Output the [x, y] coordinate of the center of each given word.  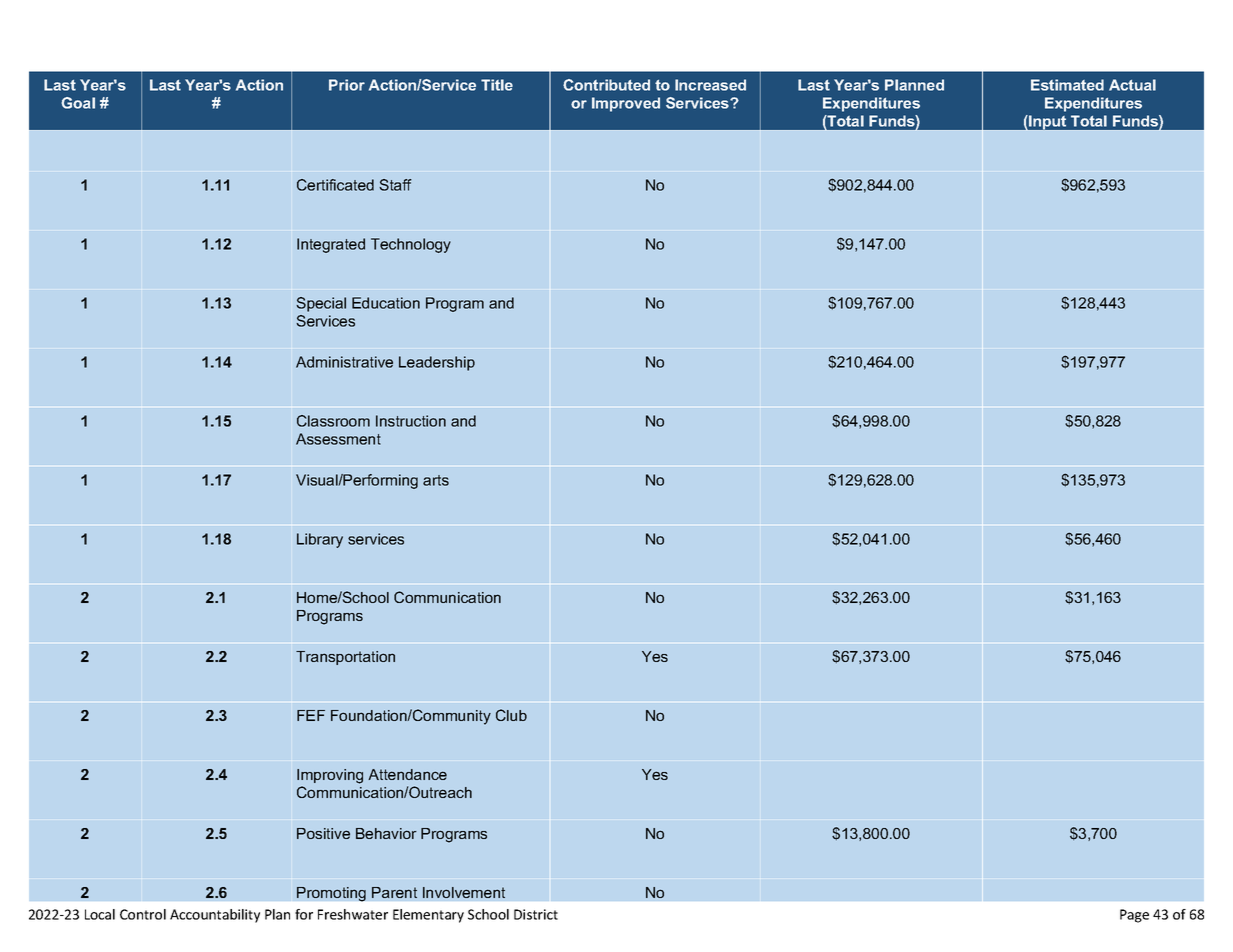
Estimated [1067, 85]
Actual [1132, 85]
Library [320, 540]
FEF [311, 715]
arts [436, 480]
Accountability [215, 916]
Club [511, 715]
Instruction [411, 421]
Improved [626, 104]
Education [386, 303]
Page [1134, 916]
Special [321, 304]
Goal [78, 103]
